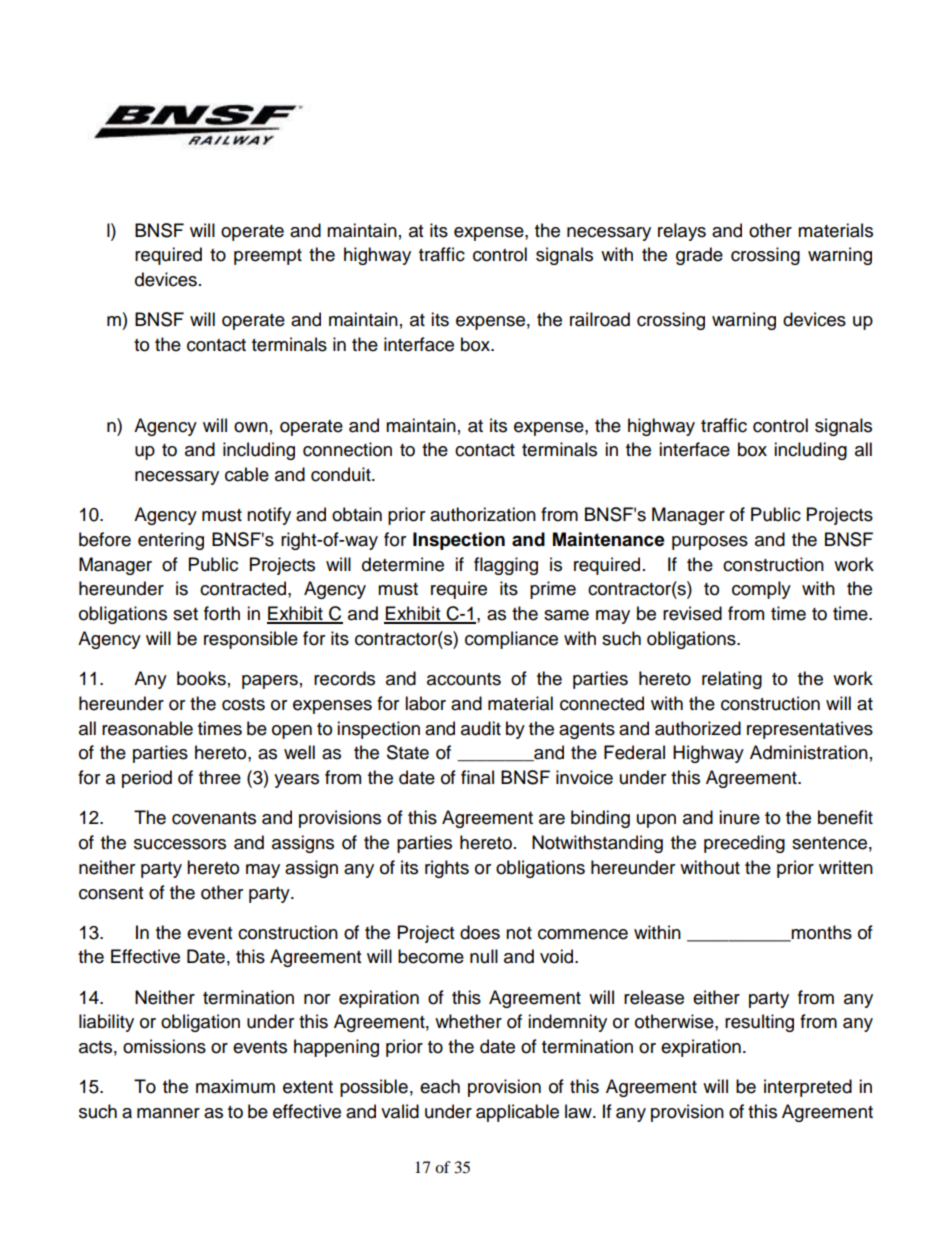 This page has width=952, height=1233. I want to click on railroad, so click(600, 319).
